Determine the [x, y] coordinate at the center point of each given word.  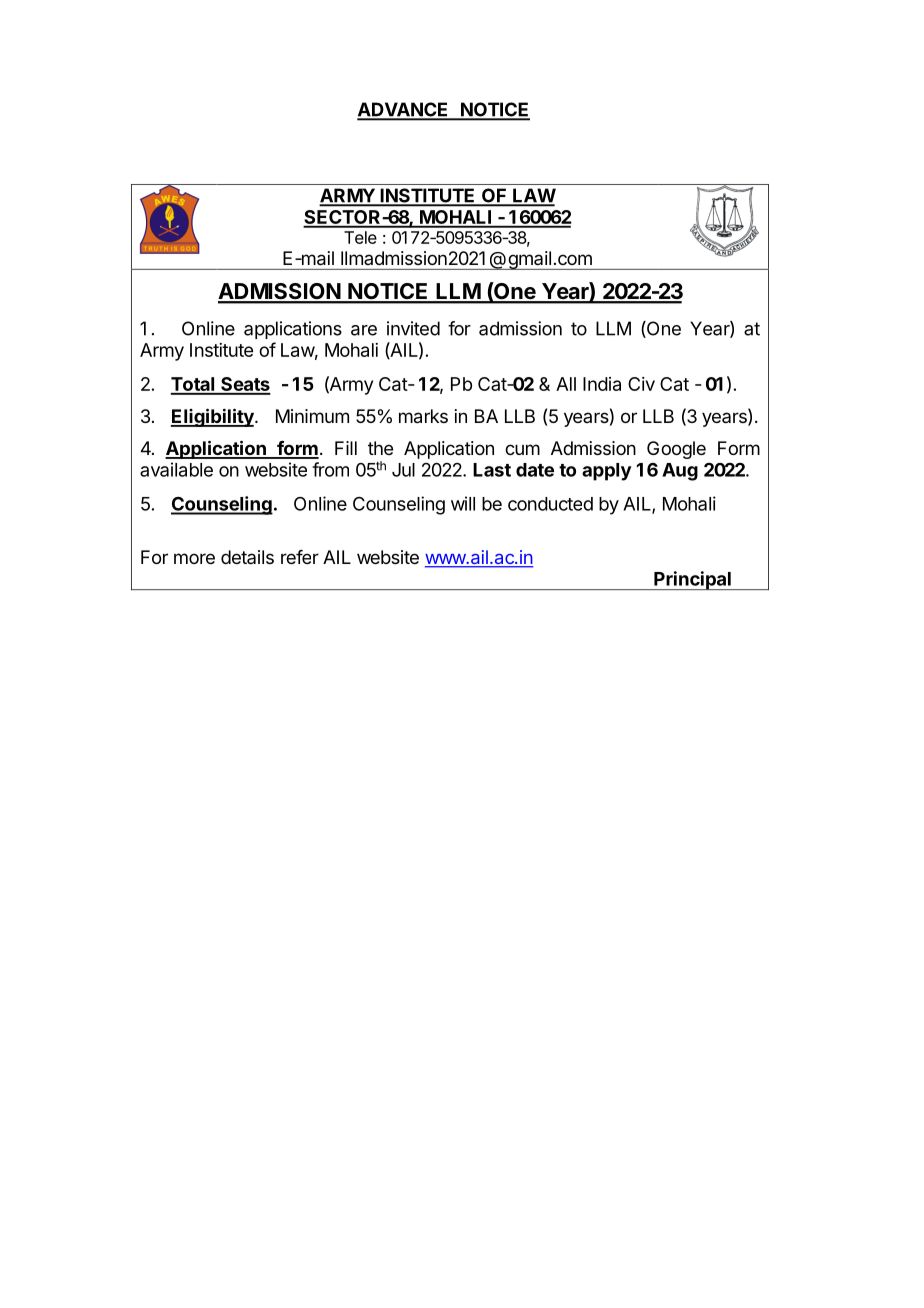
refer [300, 557]
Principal [692, 580]
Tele [360, 237]
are [364, 330]
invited [413, 328]
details [247, 557]
